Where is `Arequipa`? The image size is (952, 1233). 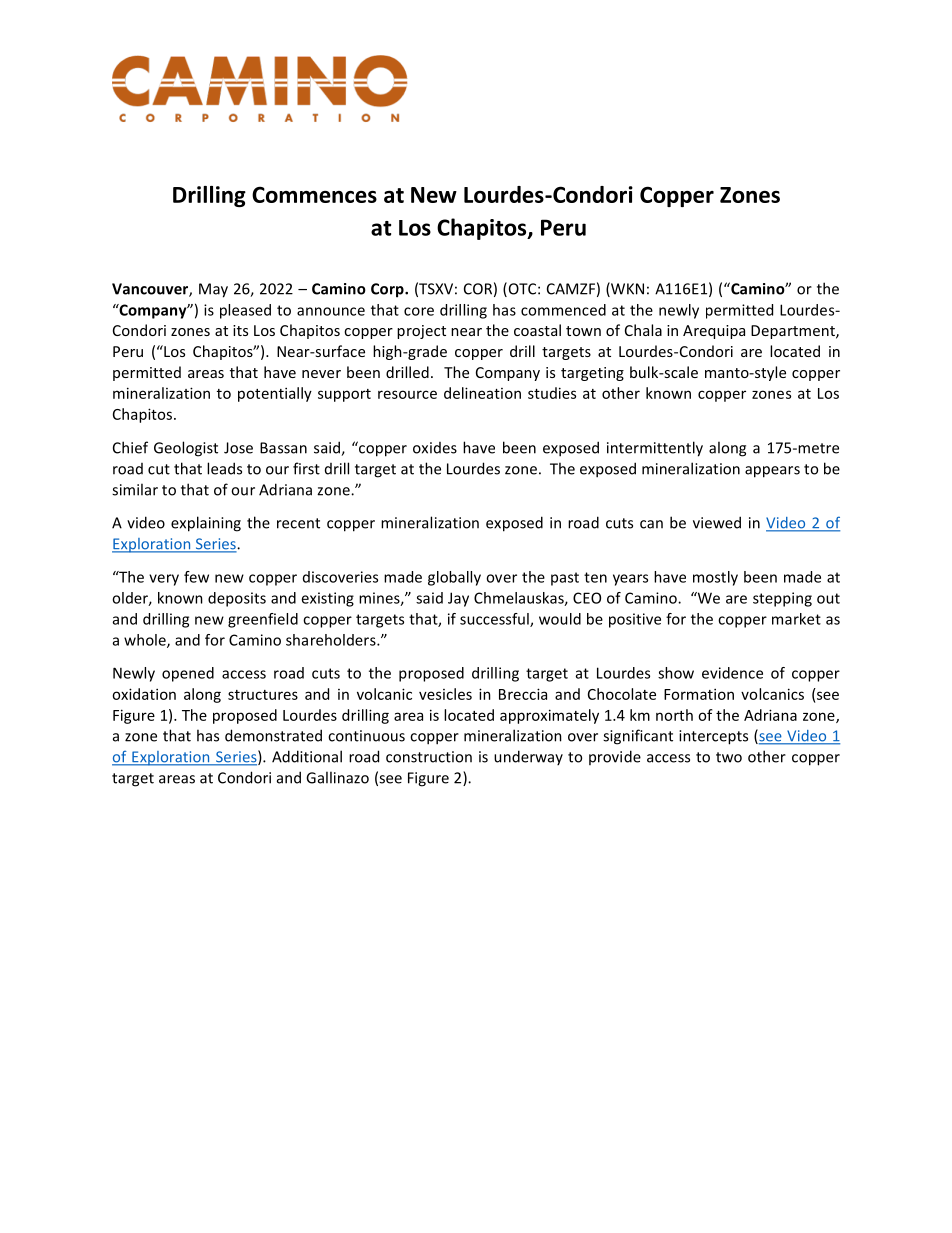
Arequipa is located at coordinates (714, 332).
